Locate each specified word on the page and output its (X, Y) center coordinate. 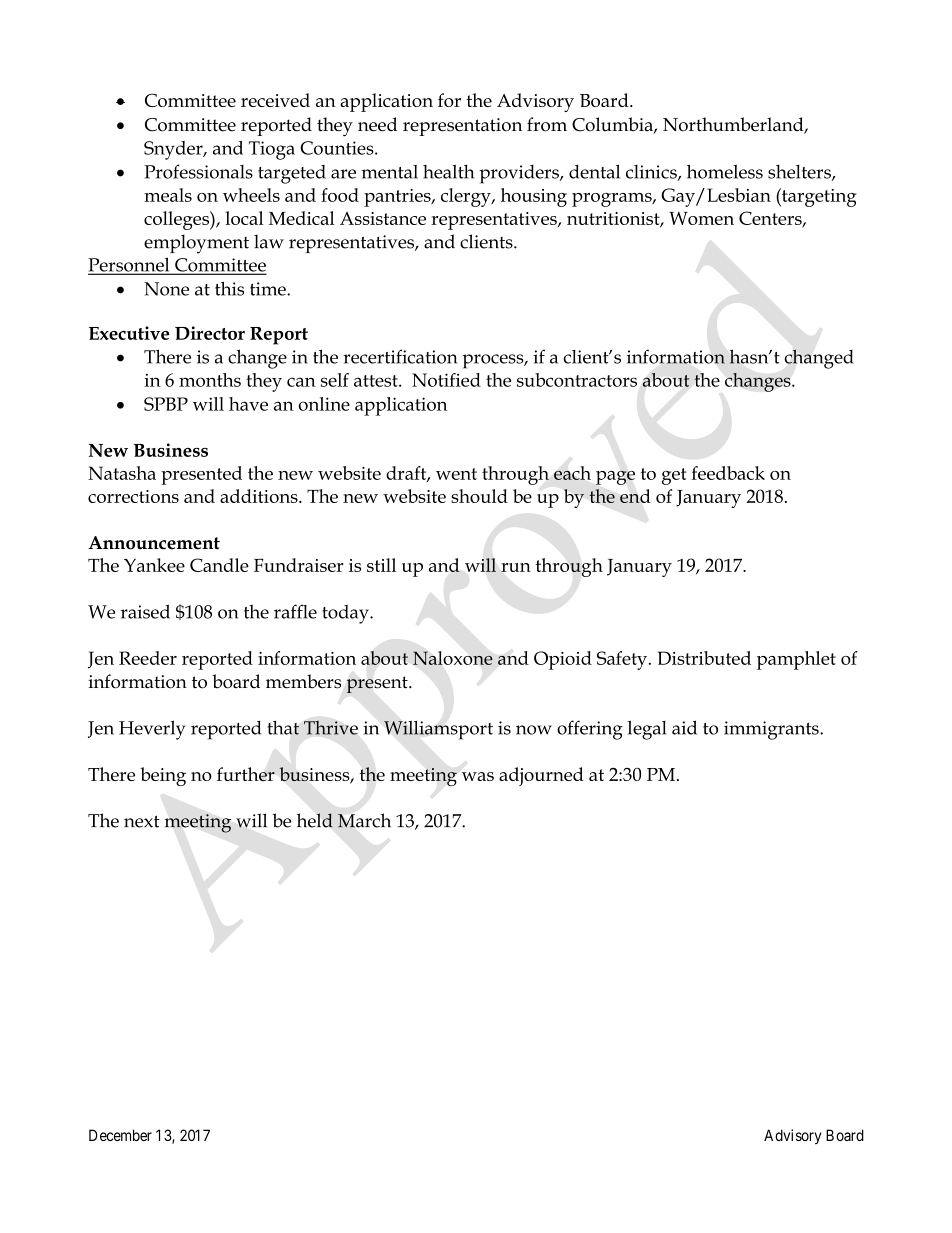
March (364, 820)
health (448, 172)
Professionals (198, 171)
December (120, 1135)
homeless (725, 171)
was (478, 776)
